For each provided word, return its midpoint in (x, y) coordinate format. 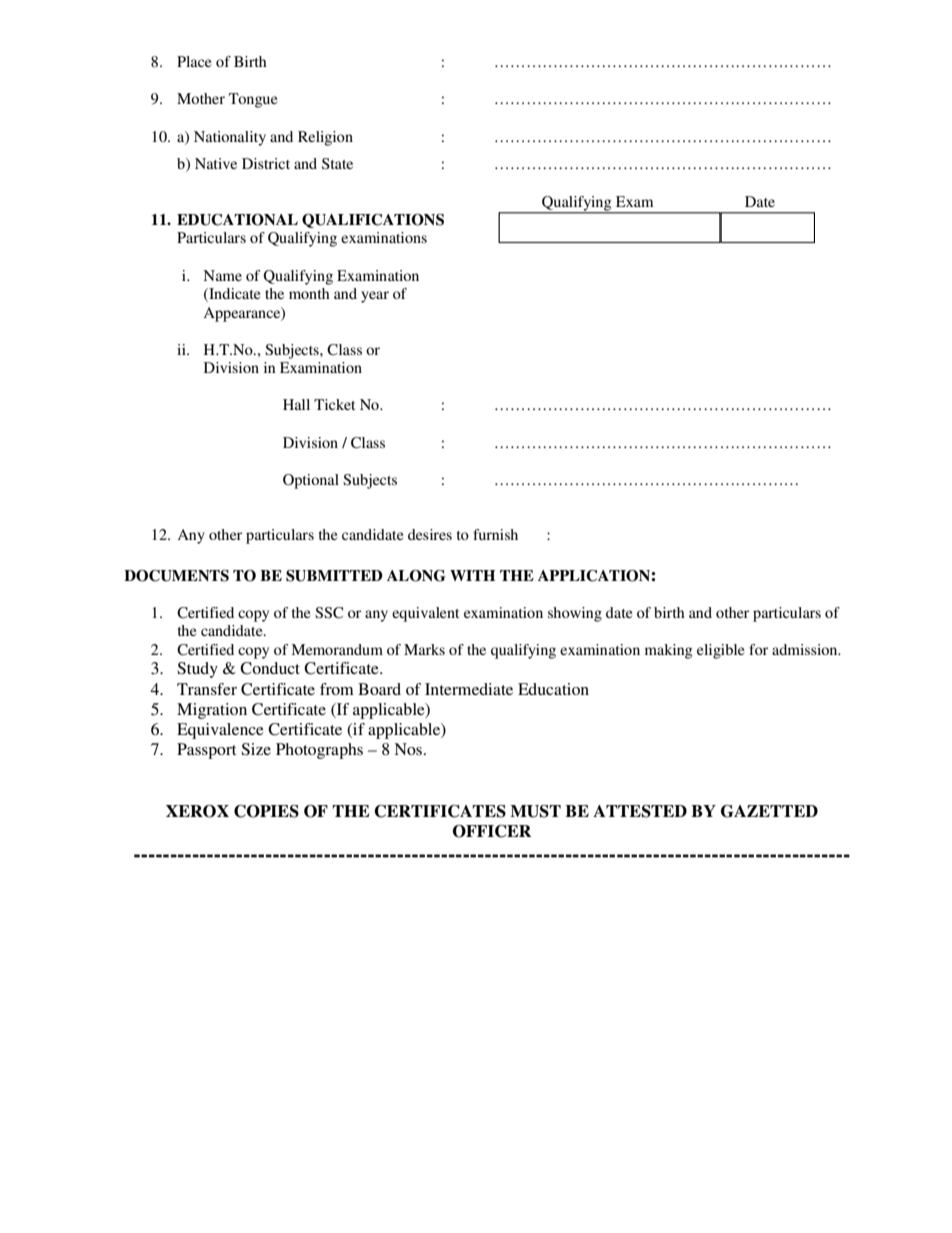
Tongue (253, 100)
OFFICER (492, 831)
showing (575, 614)
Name (222, 275)
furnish (495, 534)
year (375, 297)
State (337, 163)
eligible (720, 651)
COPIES (266, 811)
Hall (296, 404)
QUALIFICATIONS (373, 221)
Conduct (270, 668)
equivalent (425, 614)
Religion (325, 138)
